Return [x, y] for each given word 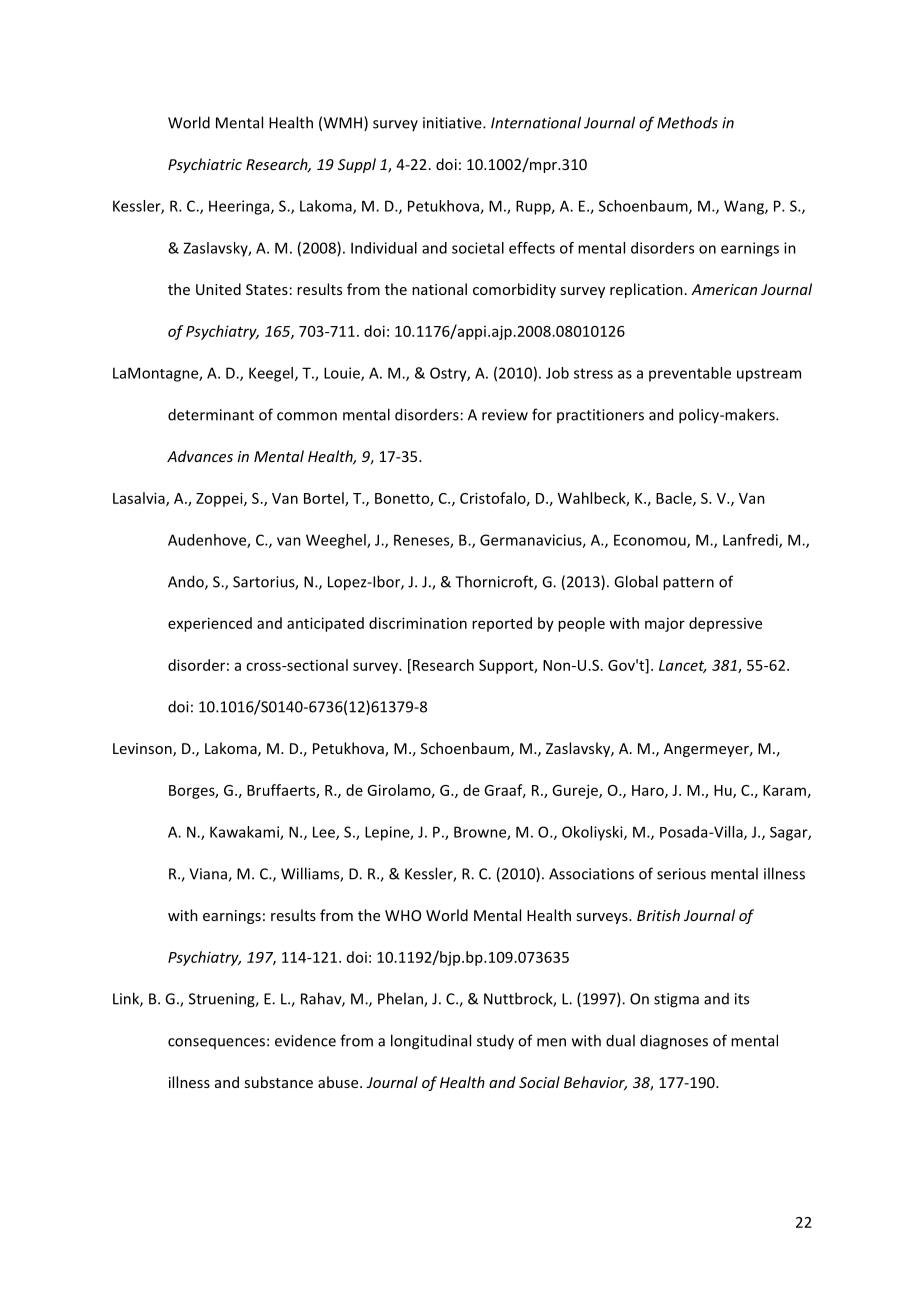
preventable [690, 374]
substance [278, 1082]
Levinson [143, 750]
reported [502, 624]
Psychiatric [205, 165]
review [505, 415]
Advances [200, 456]
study [495, 1042]
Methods [687, 122]
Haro [649, 791]
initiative [453, 123]
